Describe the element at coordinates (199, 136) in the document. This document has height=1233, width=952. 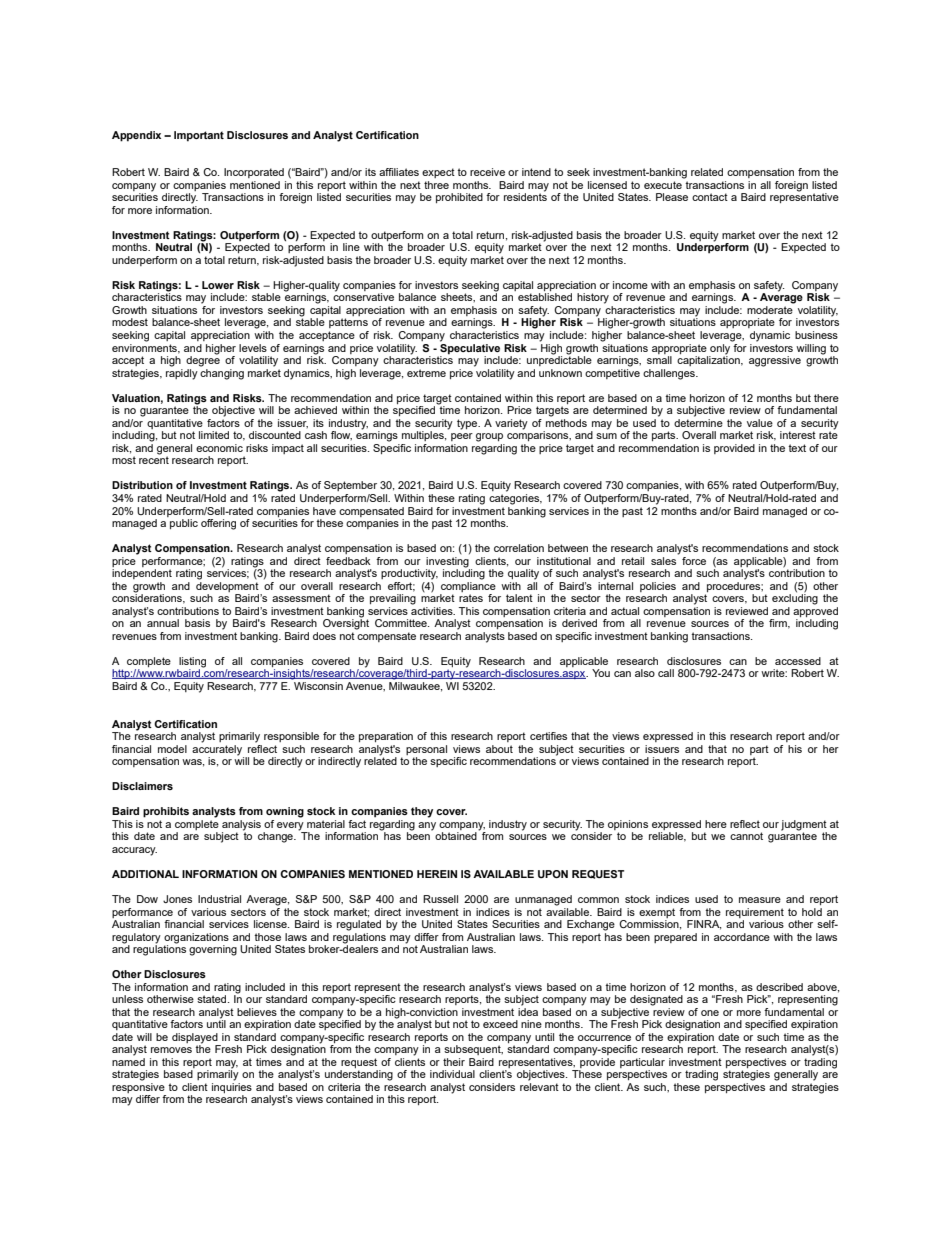
I see `Important` at that location.
